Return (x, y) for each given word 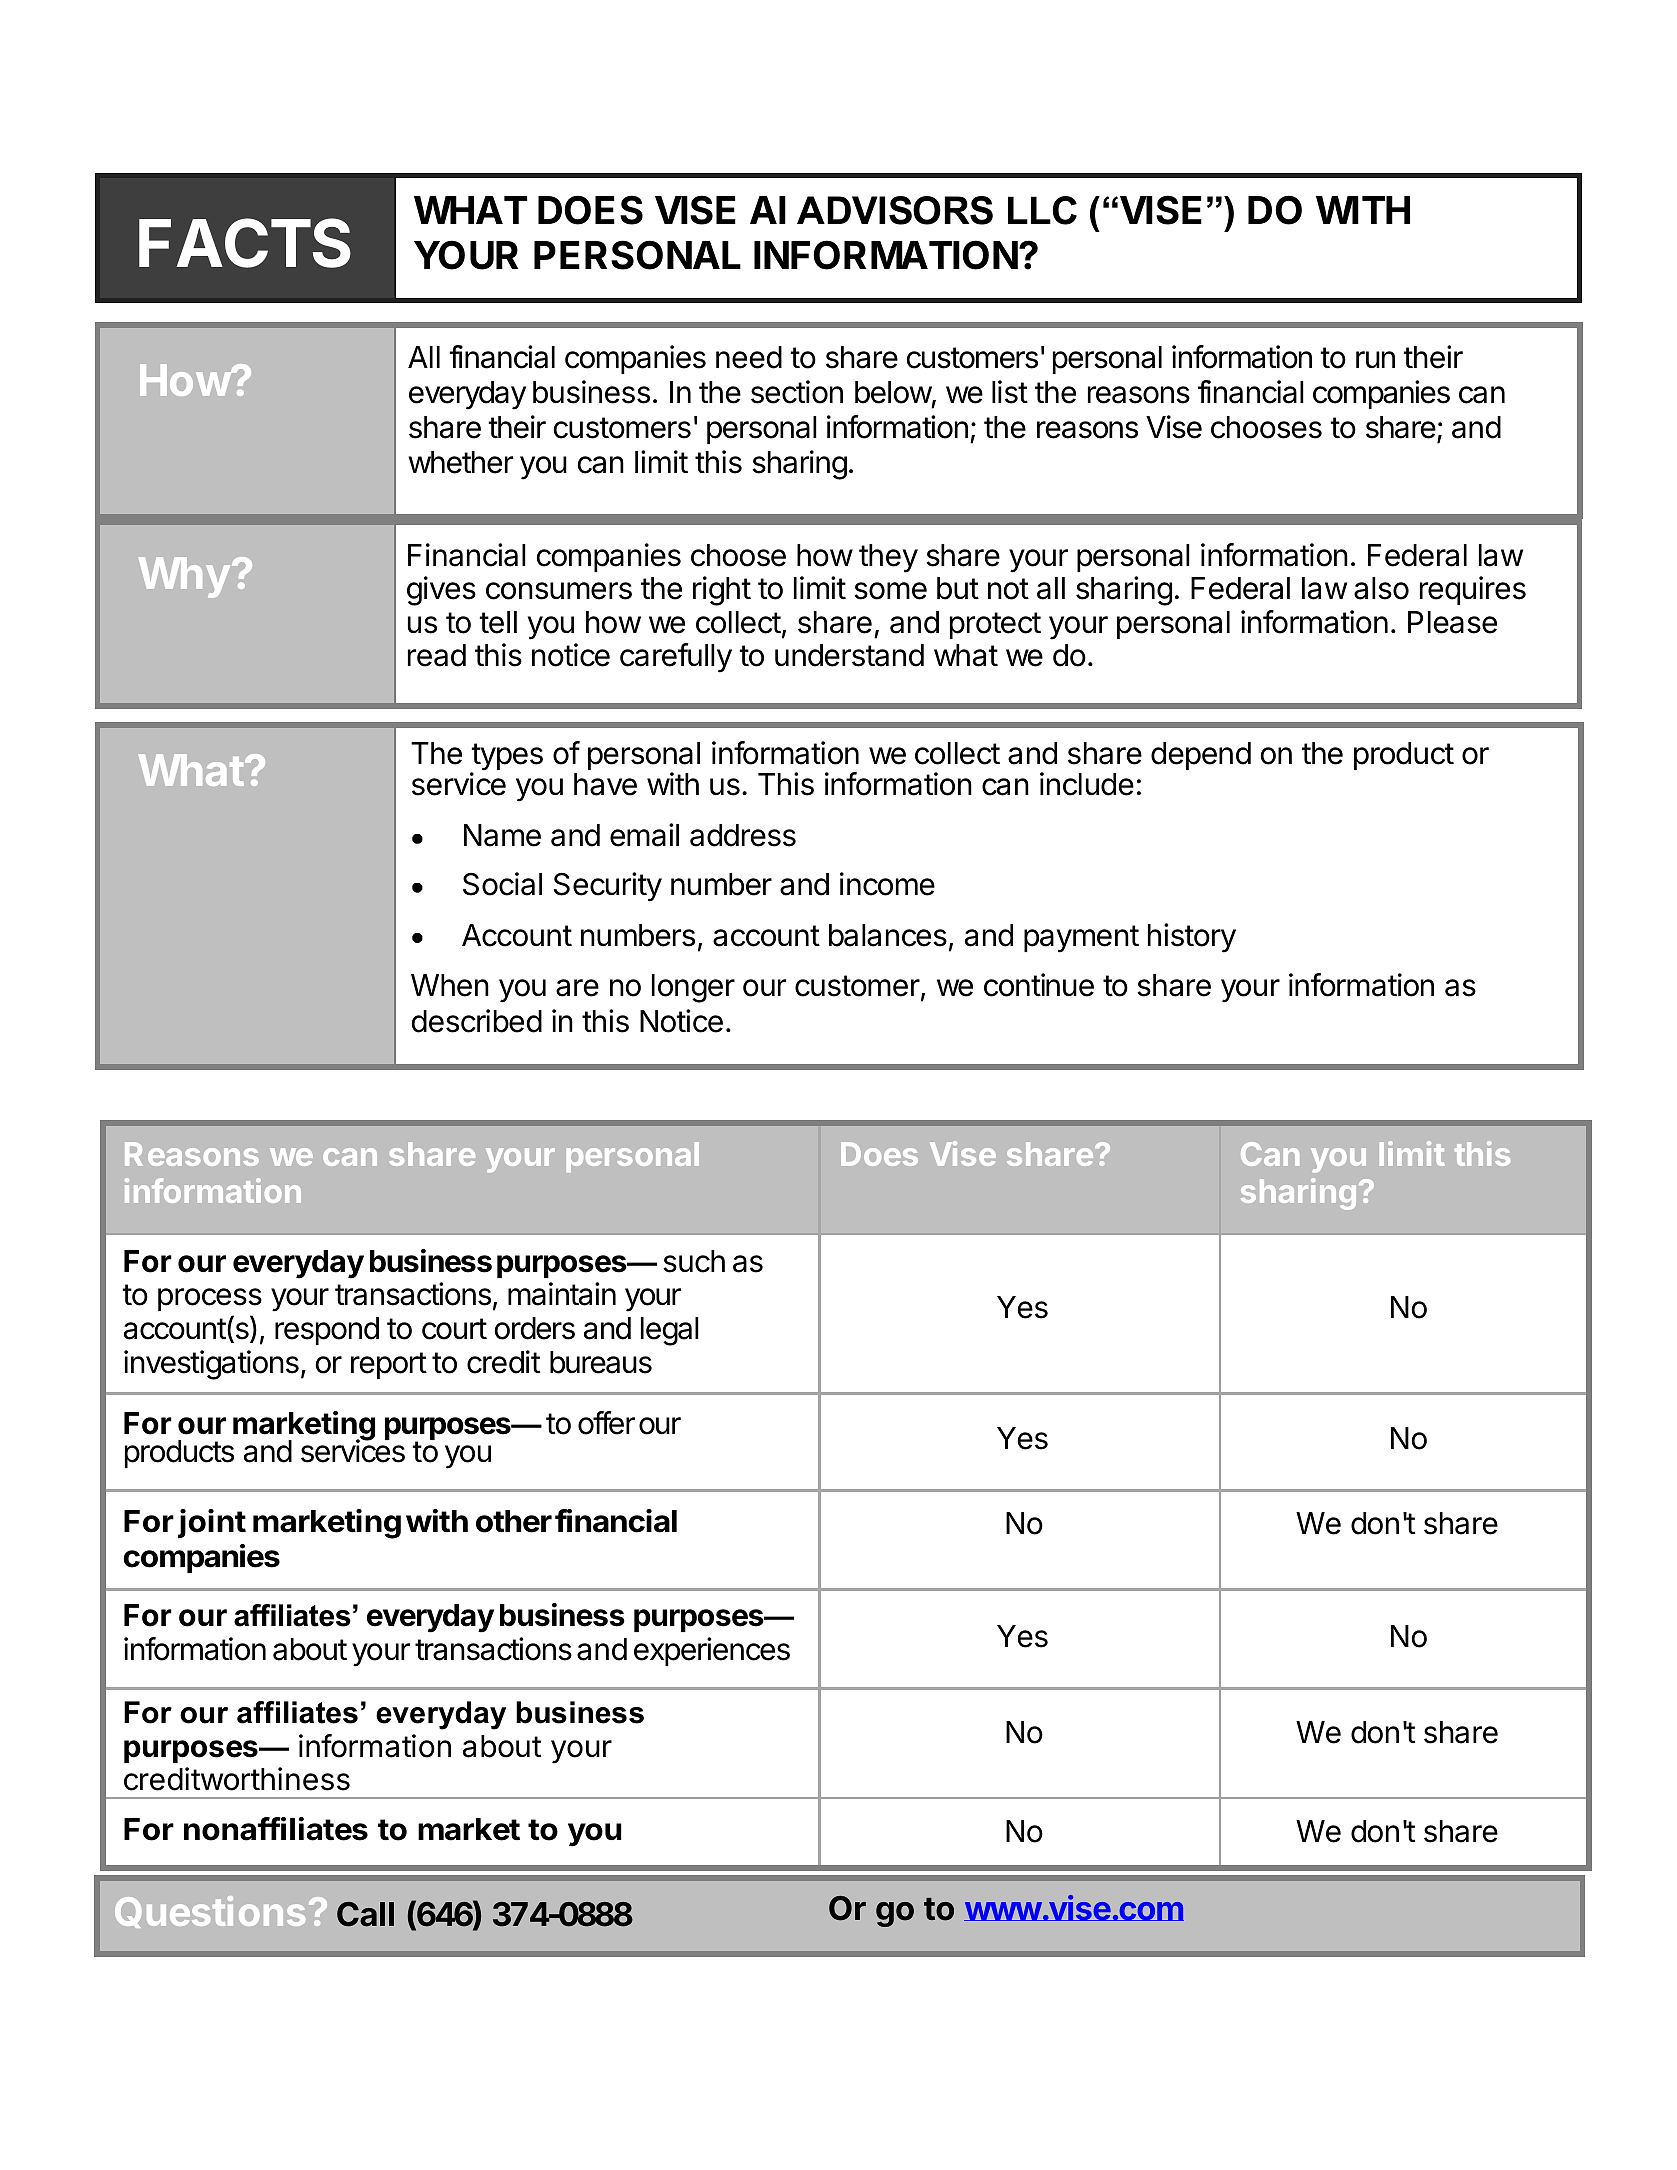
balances (888, 935)
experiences (712, 1651)
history (1192, 938)
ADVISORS (895, 210)
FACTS (245, 243)
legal (670, 1331)
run (1375, 359)
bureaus (601, 1362)
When (450, 985)
